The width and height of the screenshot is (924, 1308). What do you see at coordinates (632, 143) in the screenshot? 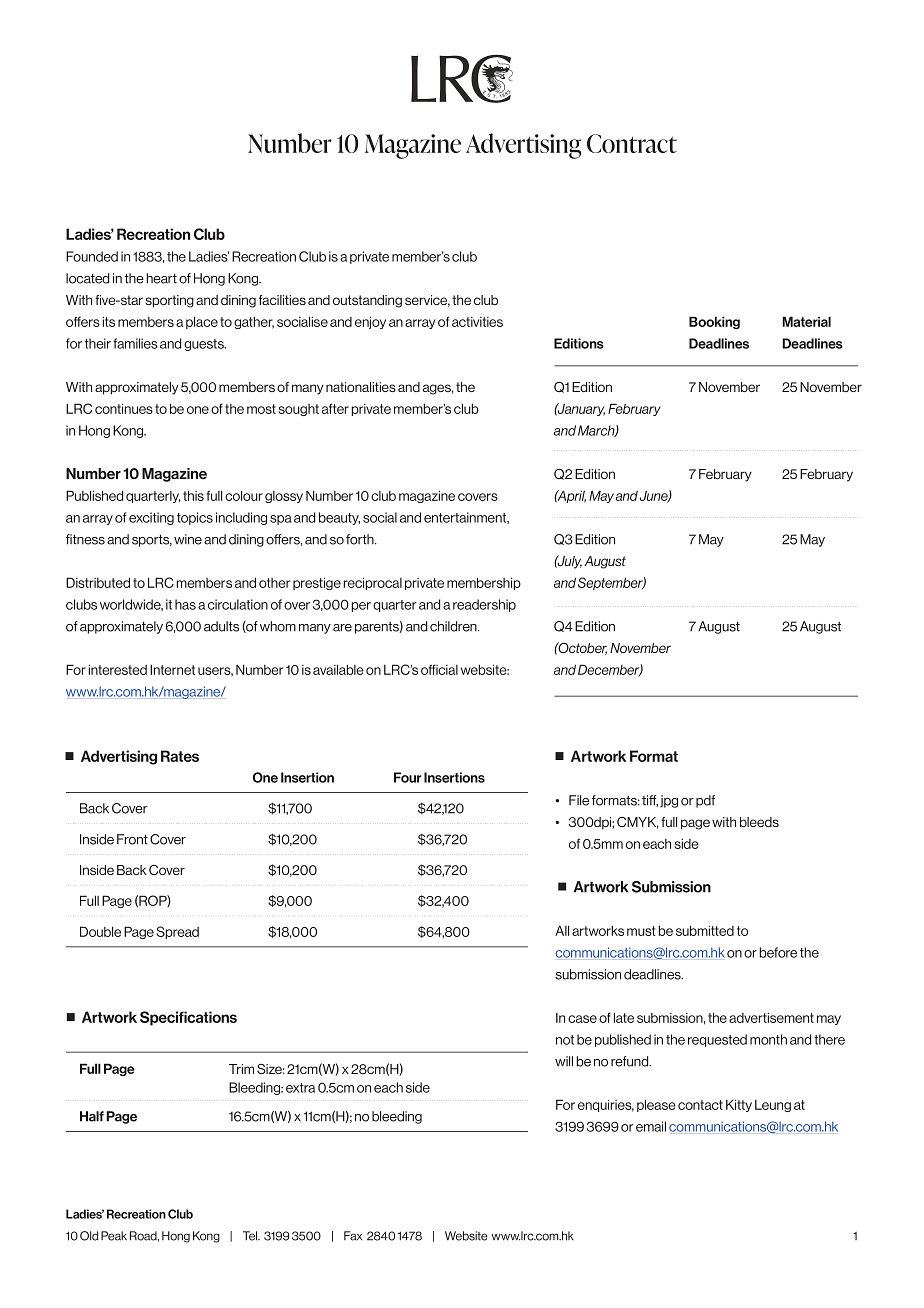
I see `Contract` at bounding box center [632, 143].
